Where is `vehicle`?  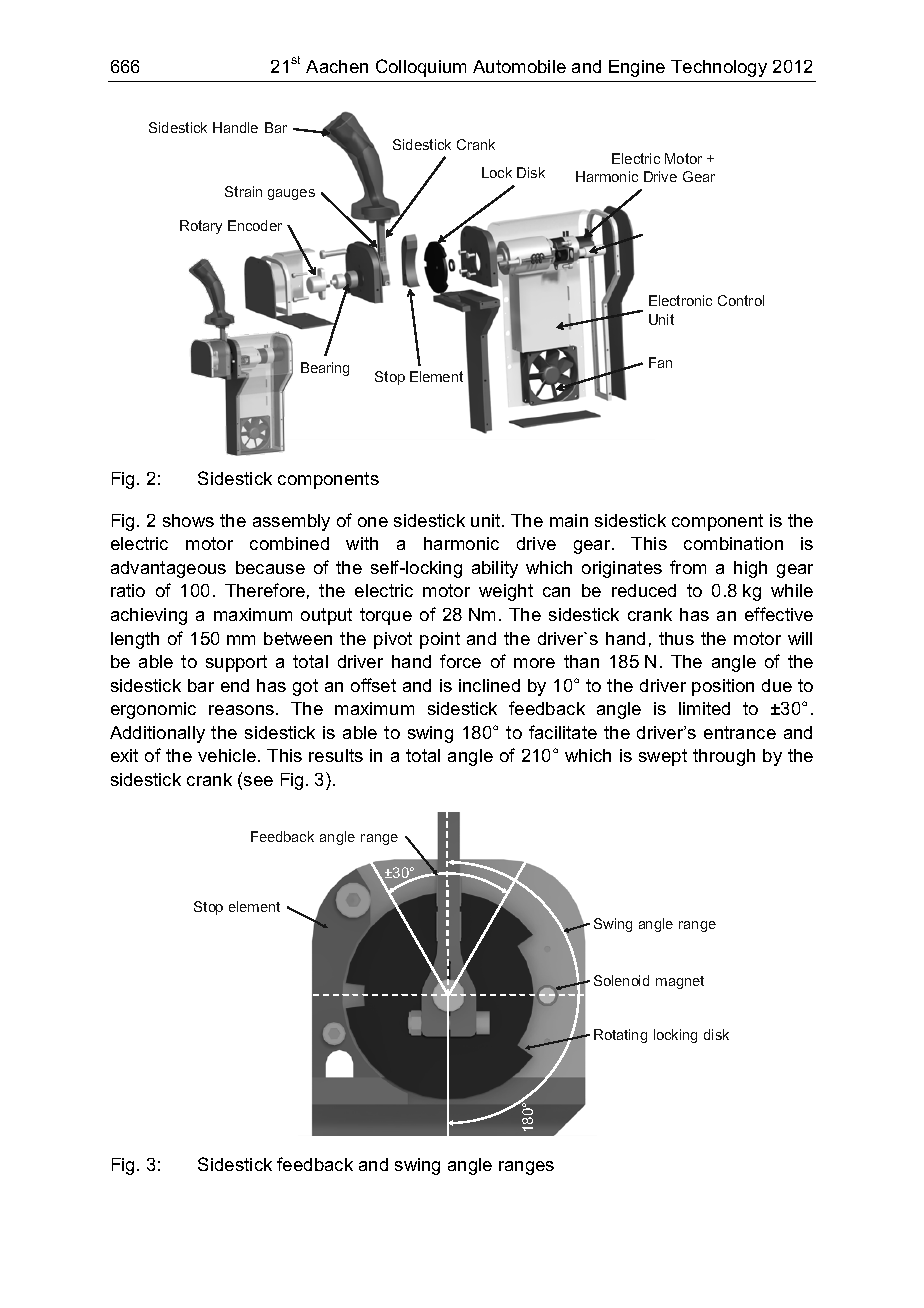
vehicle is located at coordinates (227, 755).
